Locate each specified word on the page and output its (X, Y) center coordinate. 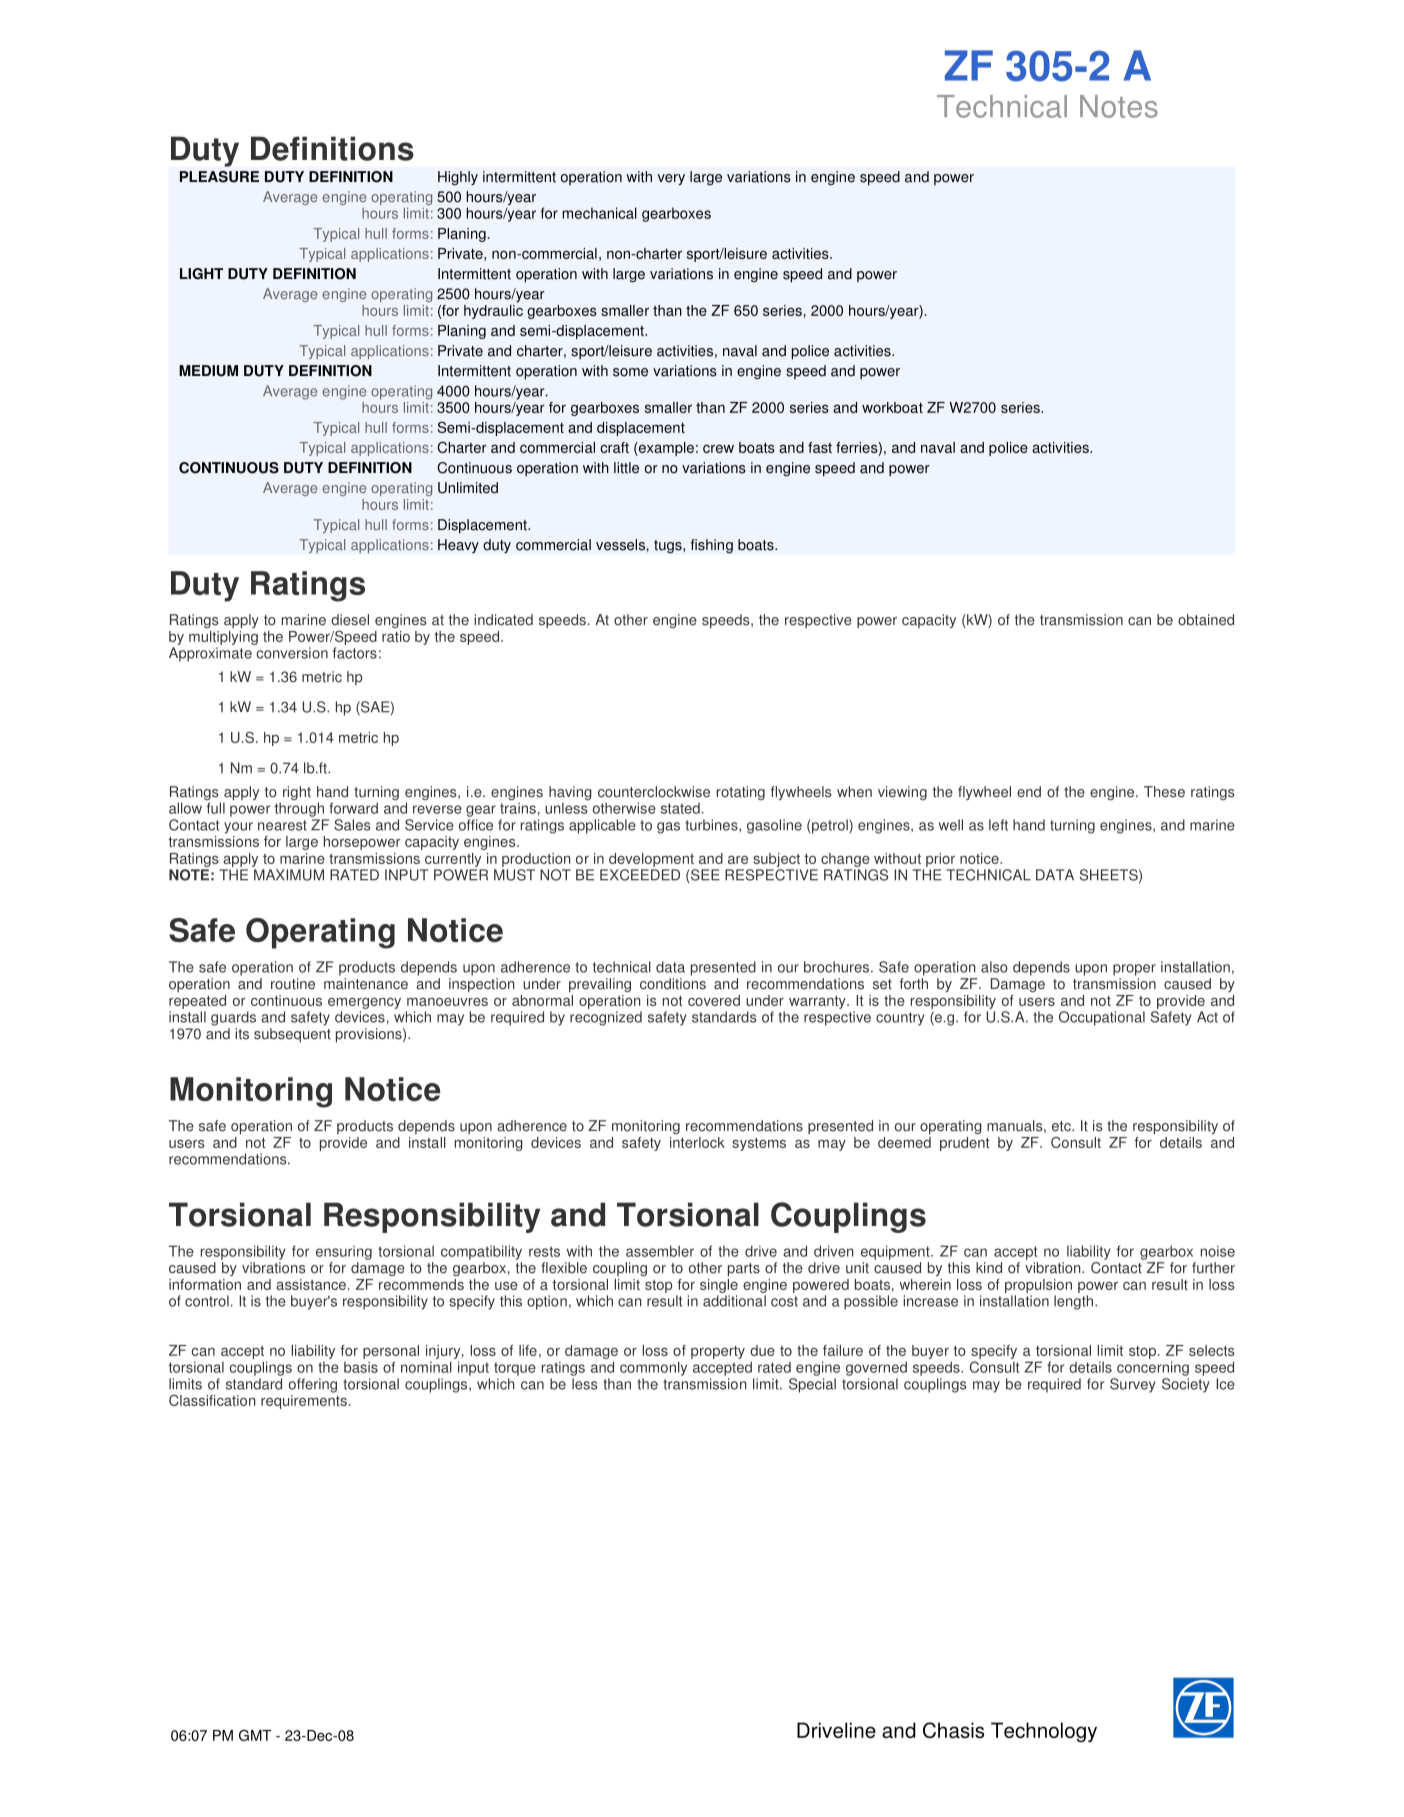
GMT (255, 1735)
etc (1062, 1126)
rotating (741, 793)
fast (820, 447)
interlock (697, 1142)
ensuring (344, 1252)
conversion (292, 653)
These (1164, 792)
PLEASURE (219, 177)
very (671, 179)
